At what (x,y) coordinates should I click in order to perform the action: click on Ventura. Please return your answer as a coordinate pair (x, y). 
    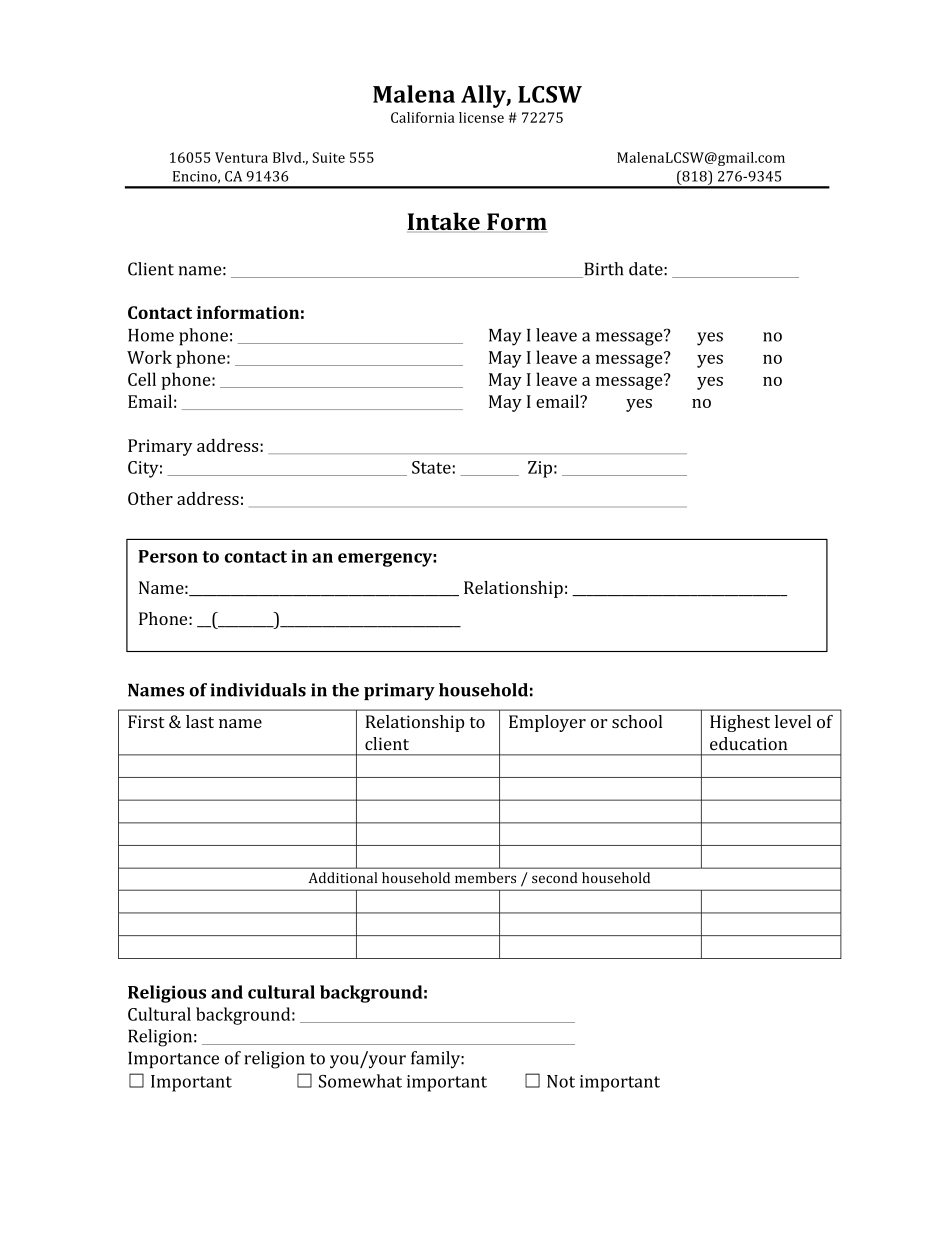
    Looking at the image, I should click on (241, 157).
